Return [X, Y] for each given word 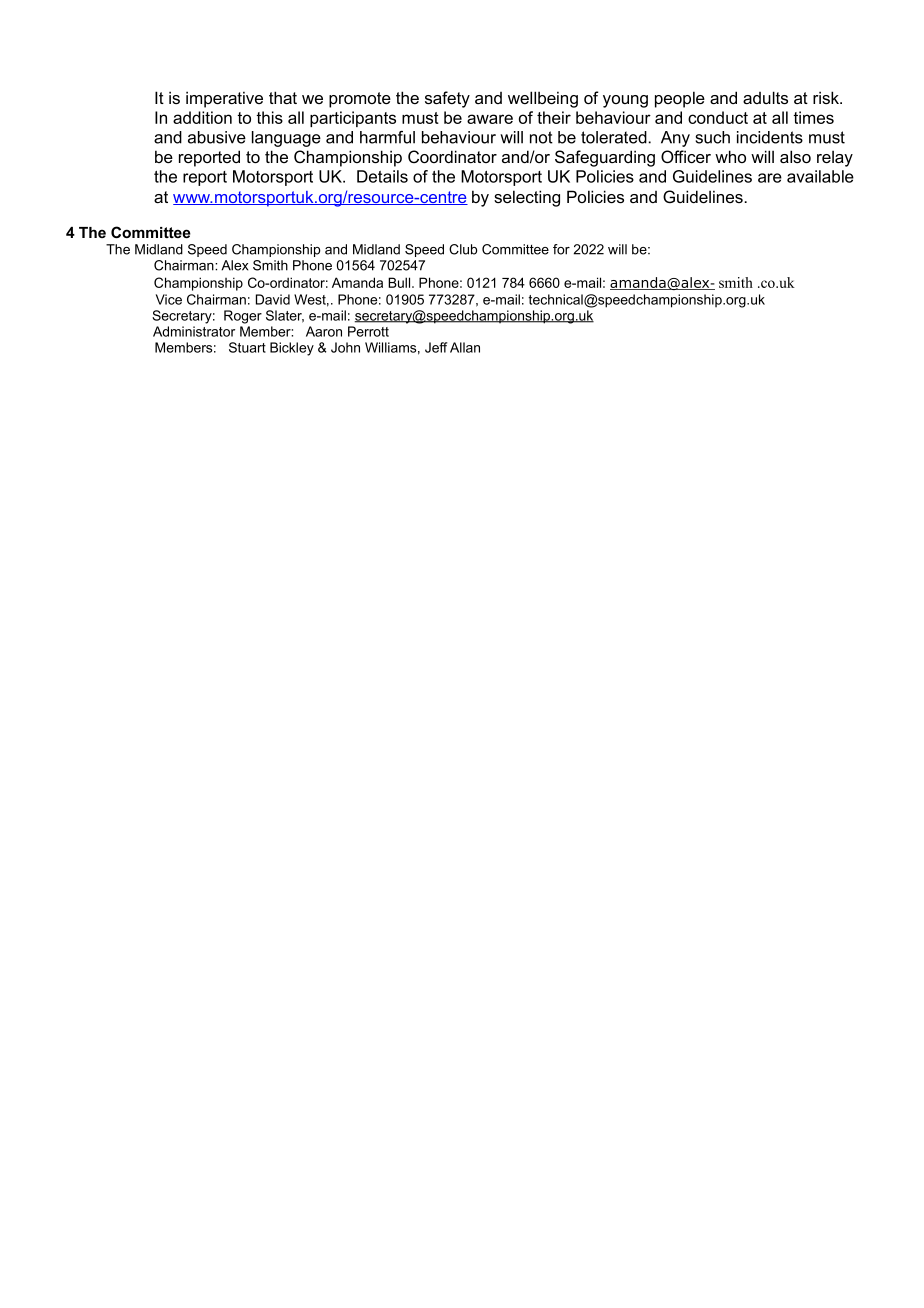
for [561, 249]
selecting [527, 198]
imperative [224, 99]
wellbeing [543, 99]
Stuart [247, 347]
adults [765, 97]
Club [463, 249]
